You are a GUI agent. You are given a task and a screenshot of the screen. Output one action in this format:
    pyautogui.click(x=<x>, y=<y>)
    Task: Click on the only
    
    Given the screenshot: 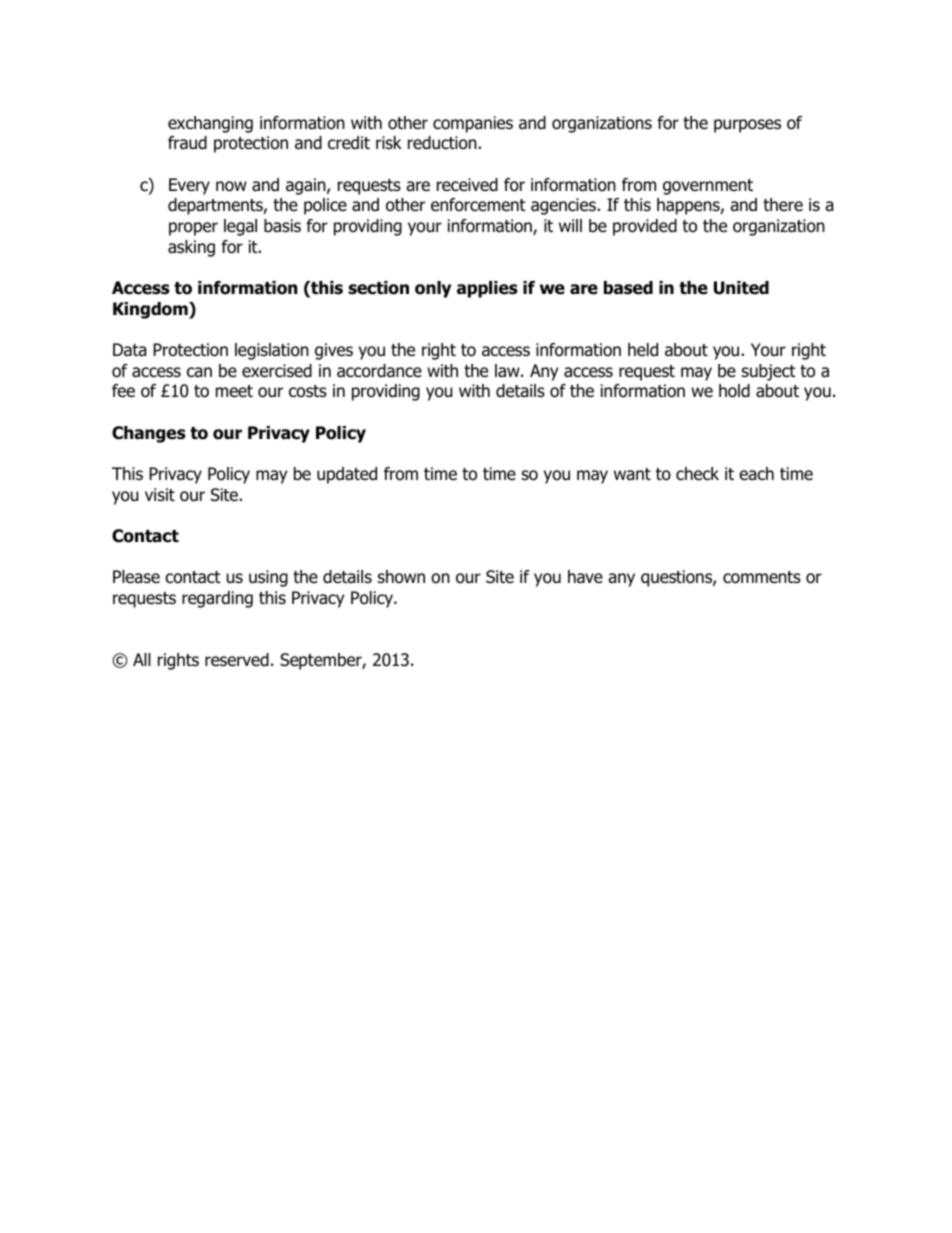 What is the action you would take?
    pyautogui.click(x=433, y=289)
